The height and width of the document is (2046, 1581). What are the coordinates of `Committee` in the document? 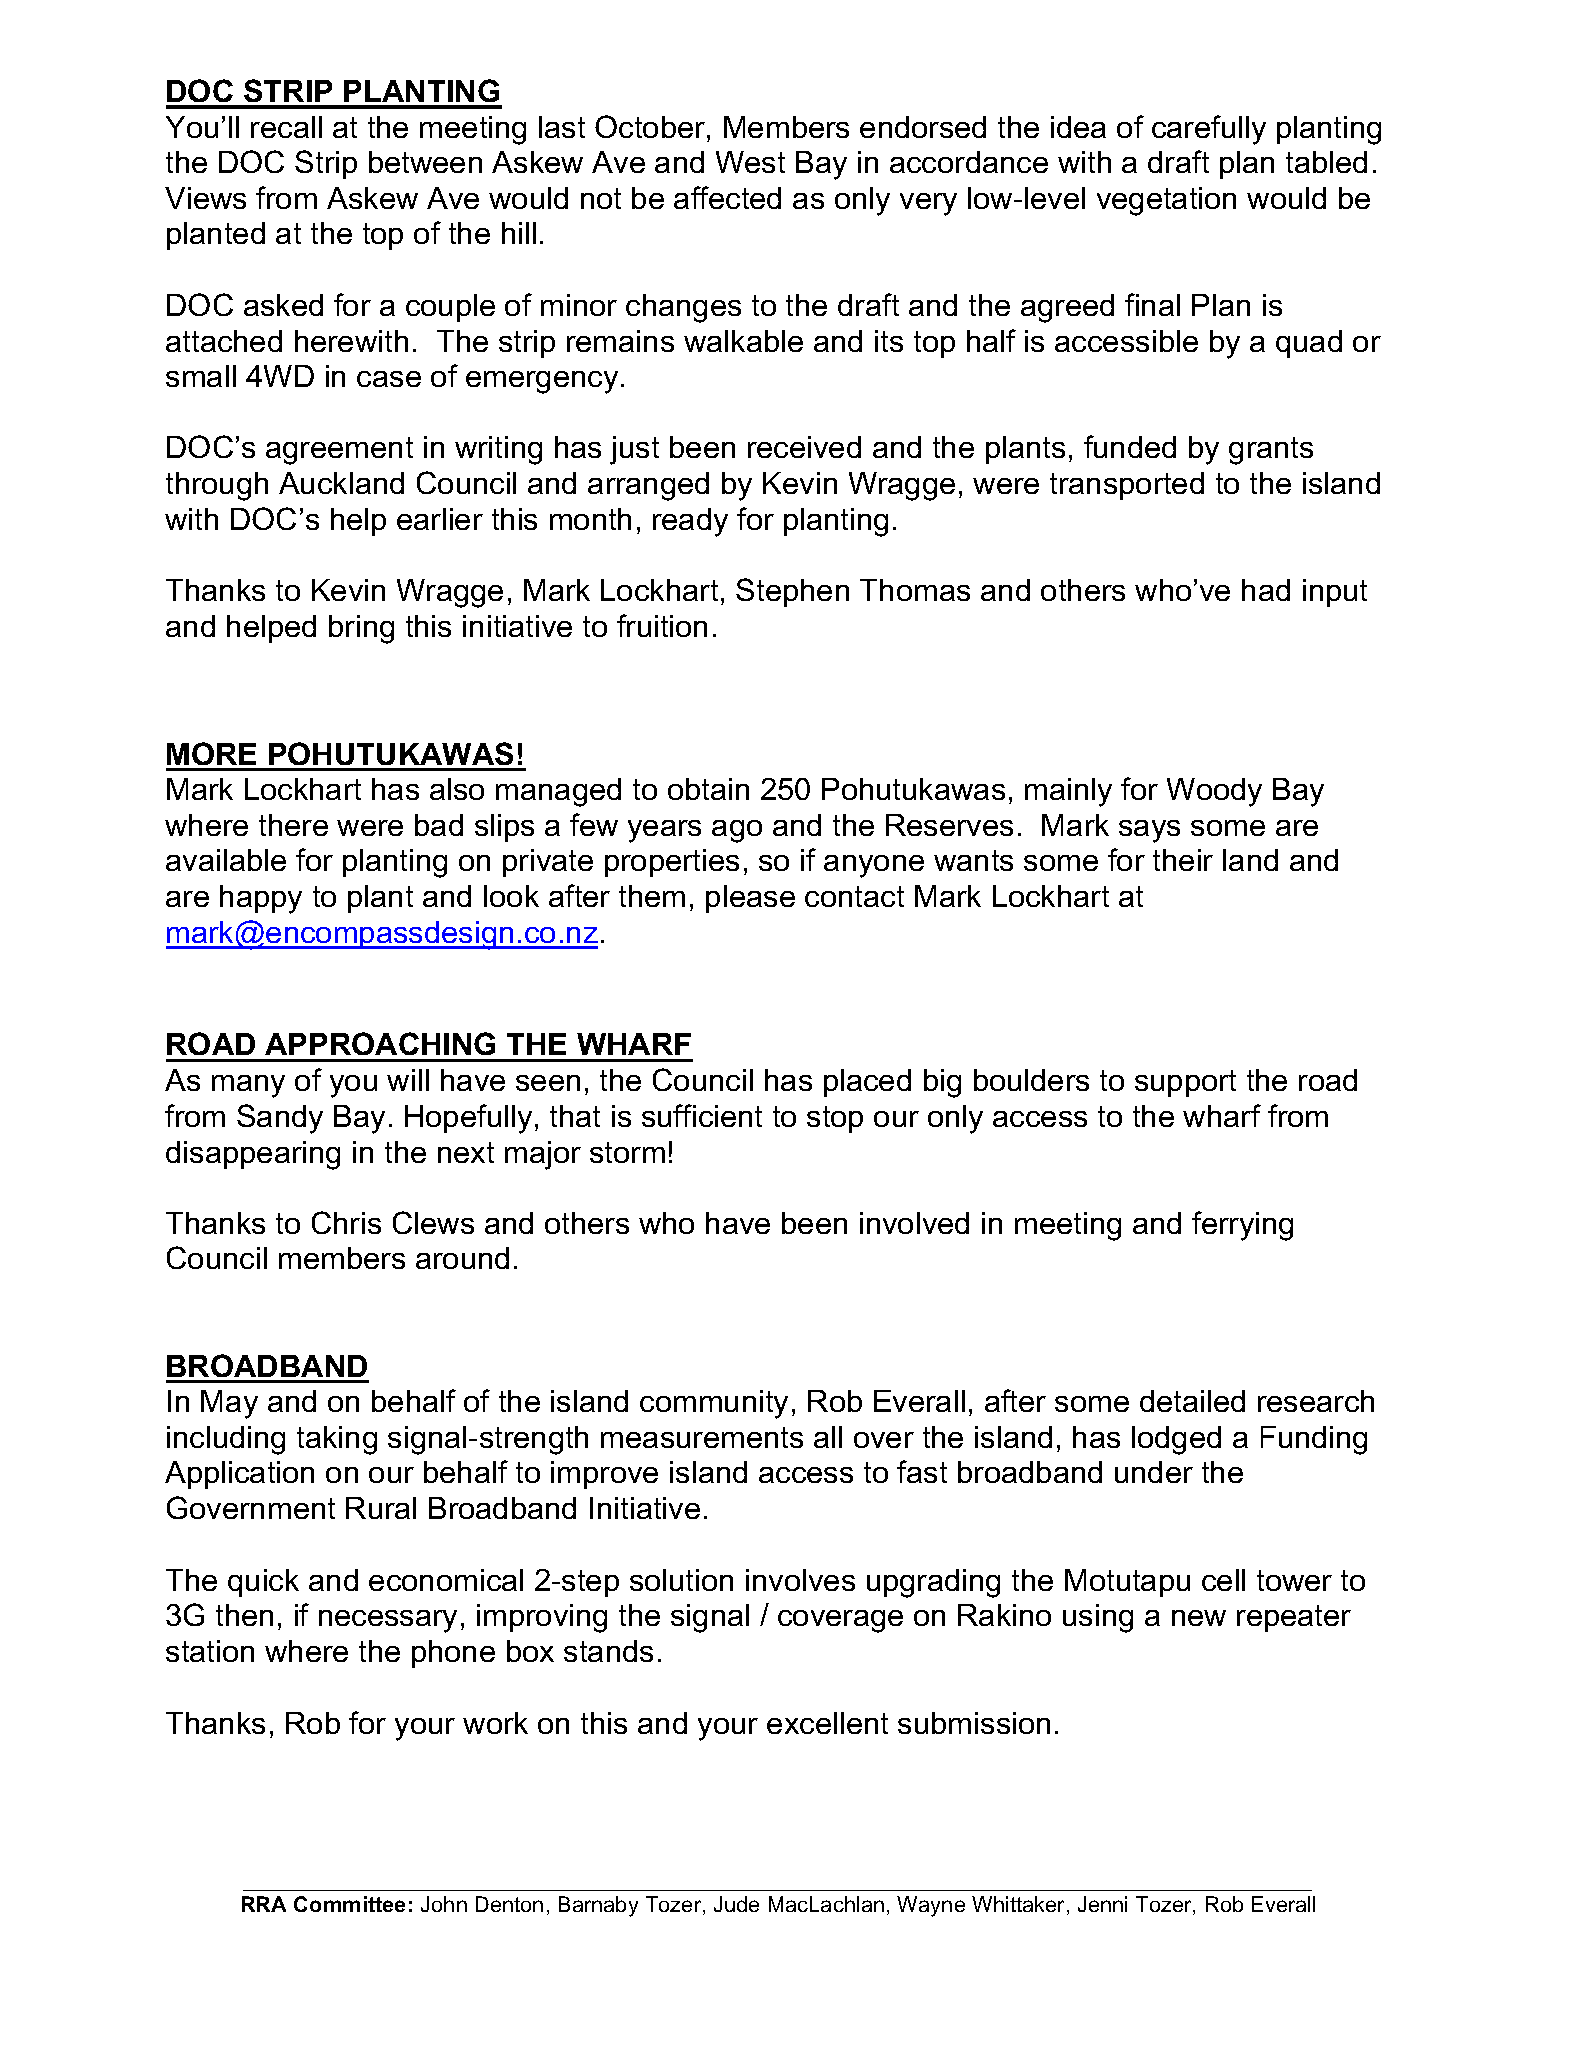 It's located at (349, 1904).
